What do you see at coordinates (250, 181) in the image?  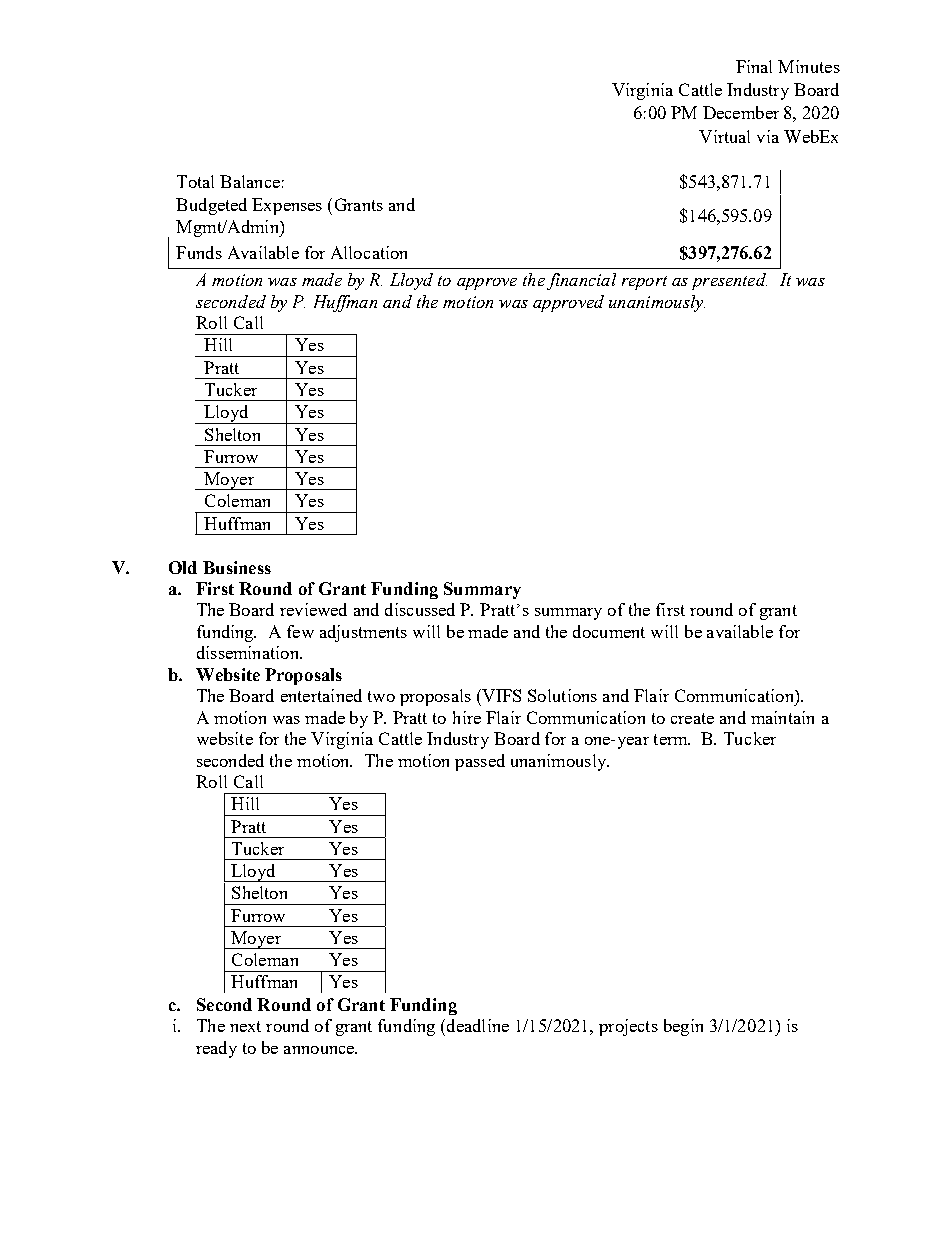 I see `Balance` at bounding box center [250, 181].
